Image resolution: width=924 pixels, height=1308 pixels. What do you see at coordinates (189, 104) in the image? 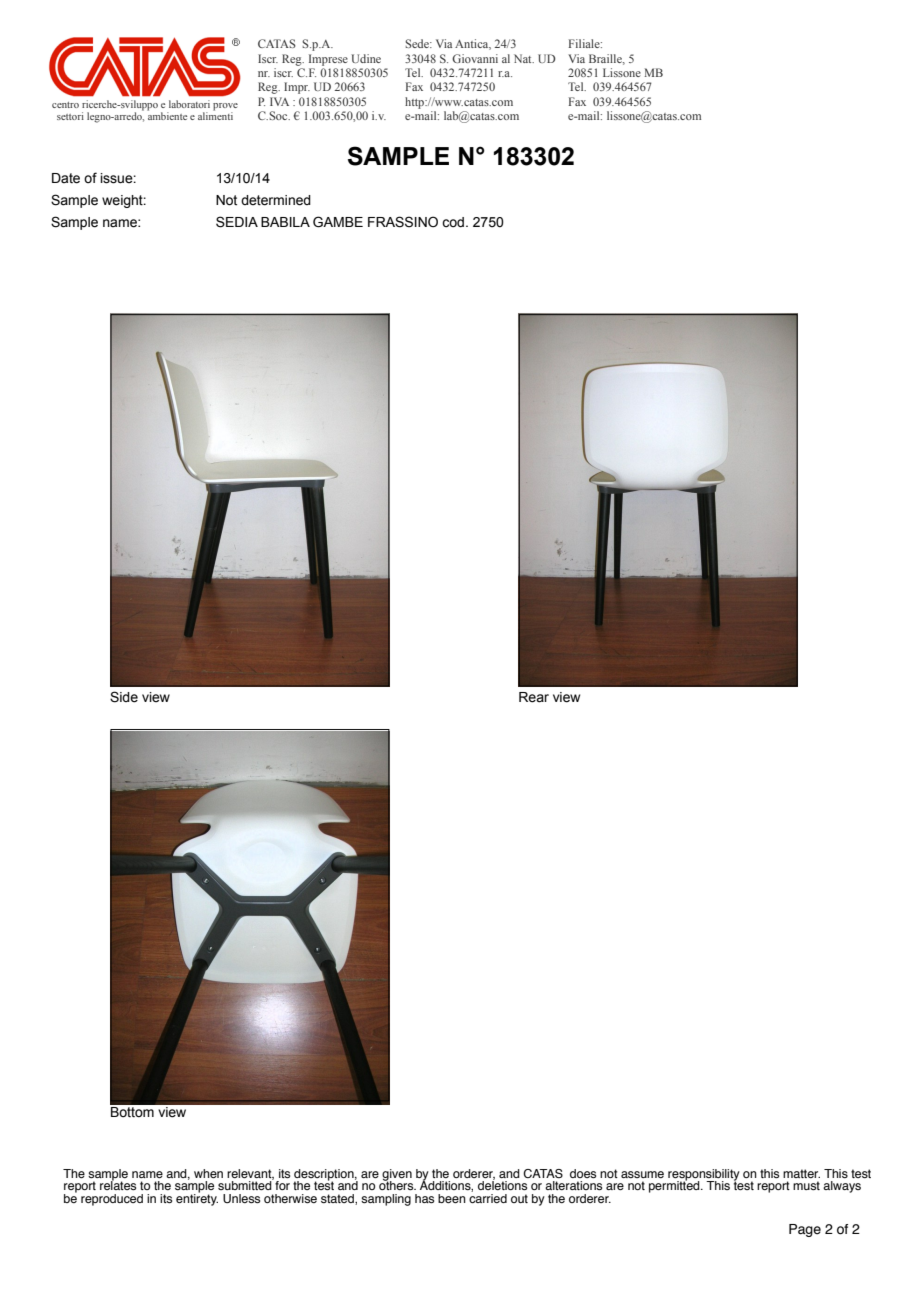
I see `laboratori` at bounding box center [189, 104].
